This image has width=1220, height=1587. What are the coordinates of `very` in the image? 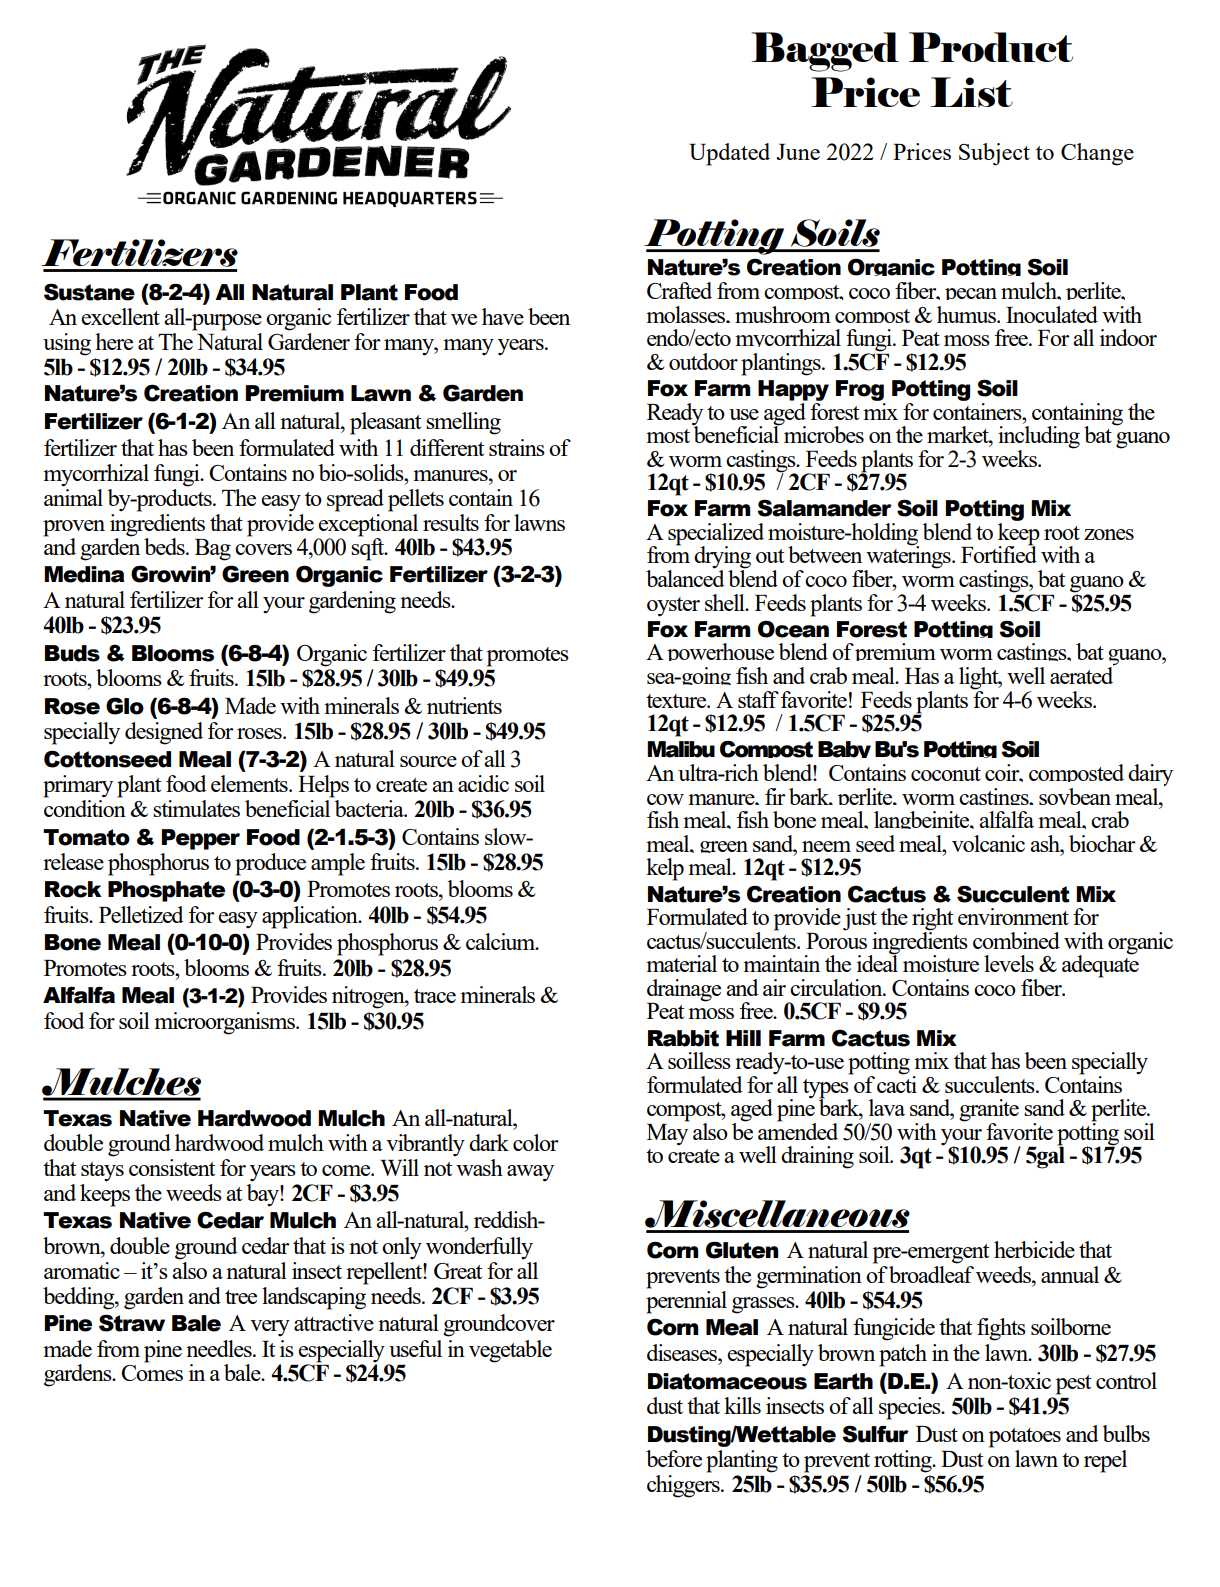 It's located at (270, 1328).
